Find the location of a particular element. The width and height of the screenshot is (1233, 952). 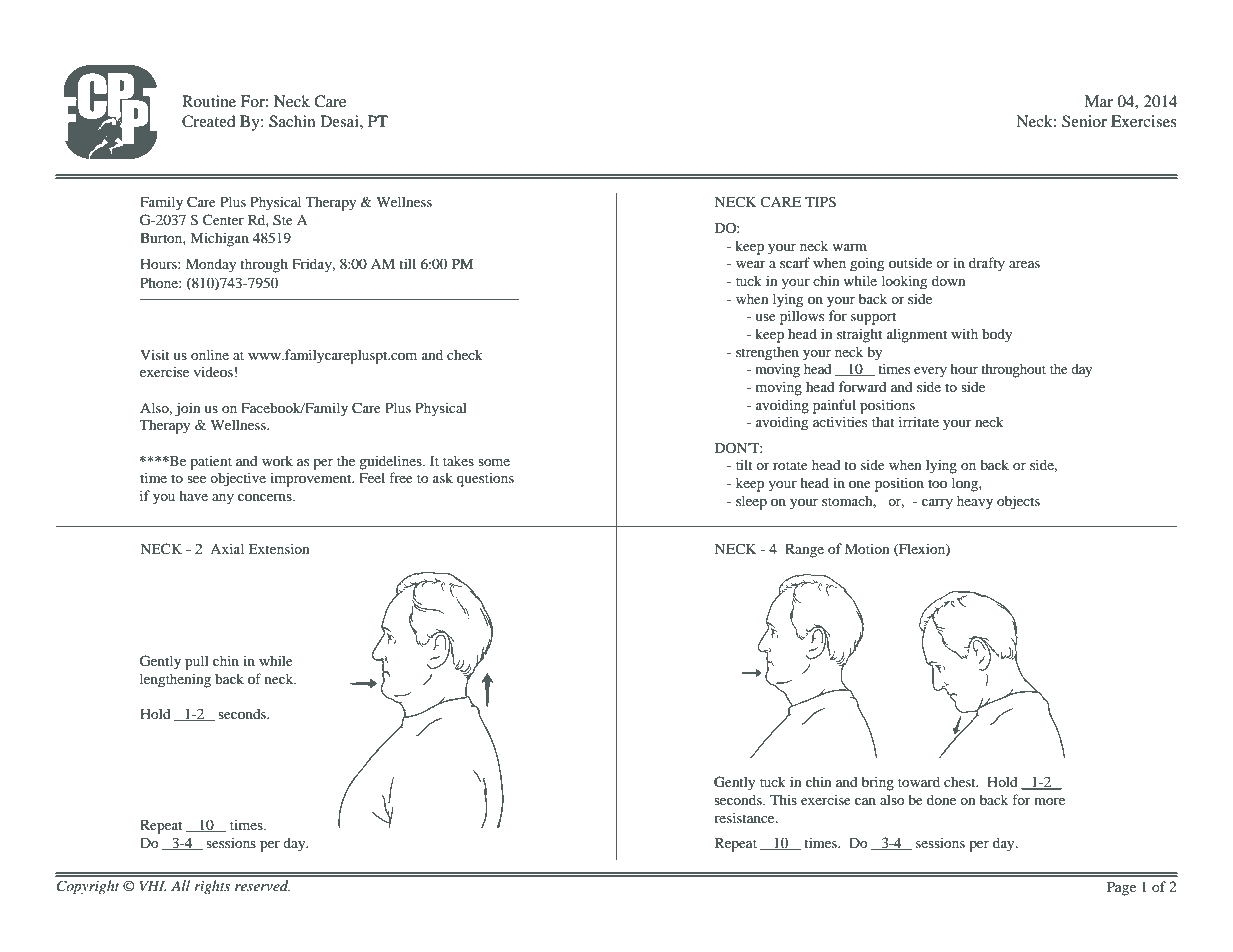

Created is located at coordinates (209, 121).
